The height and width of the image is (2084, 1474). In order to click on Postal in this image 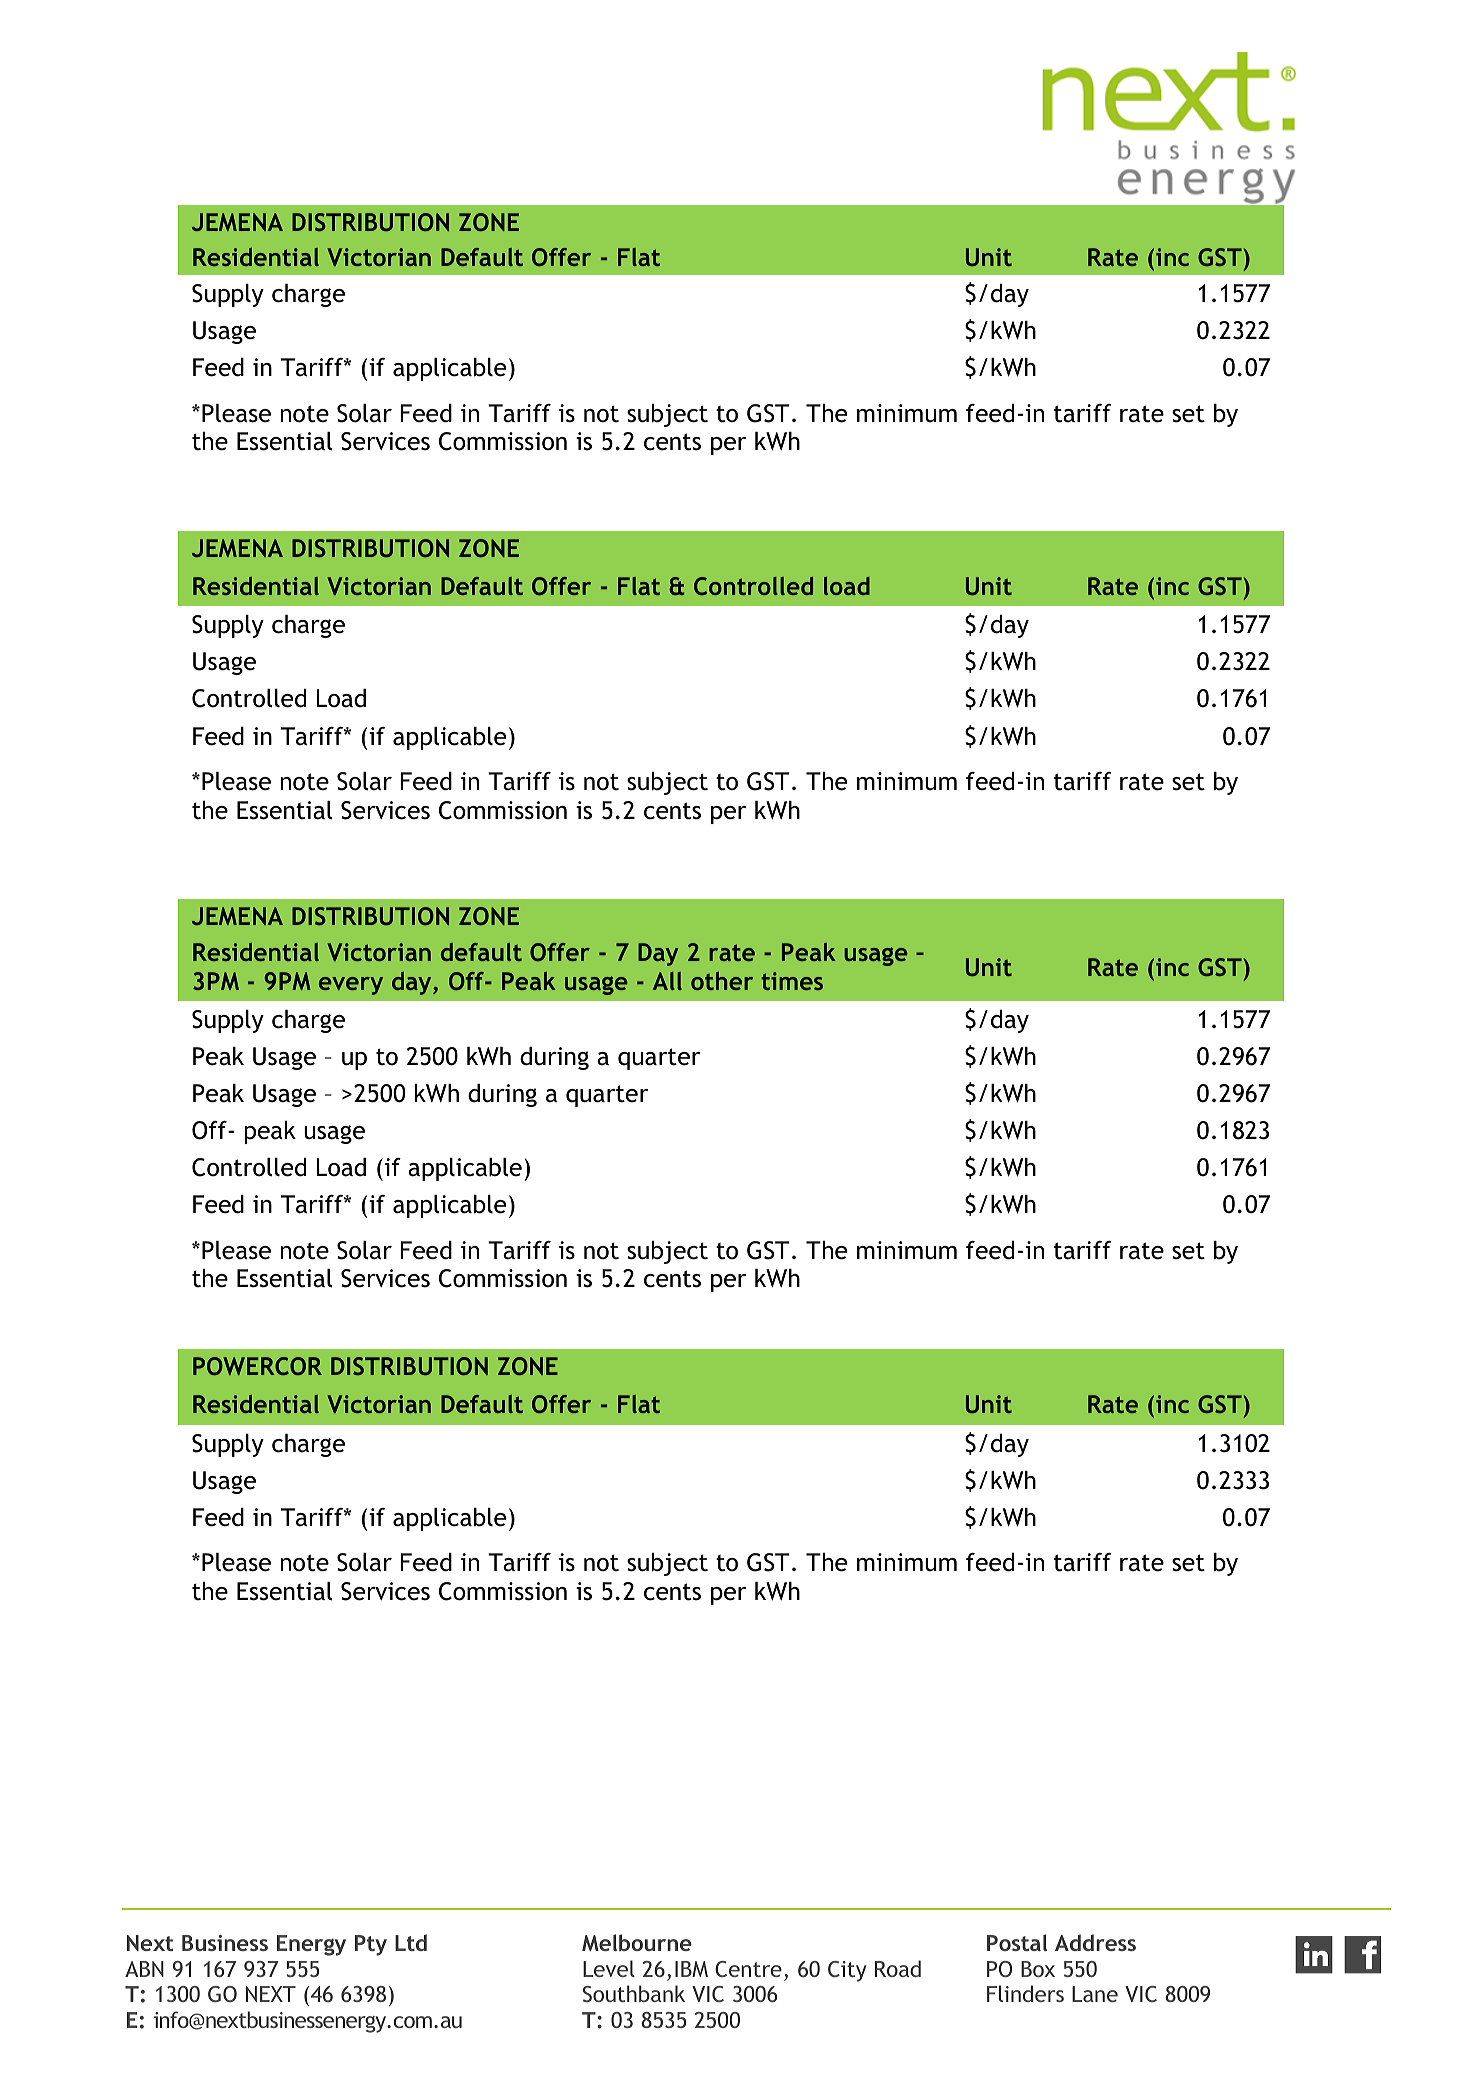, I will do `click(1017, 1942)`.
